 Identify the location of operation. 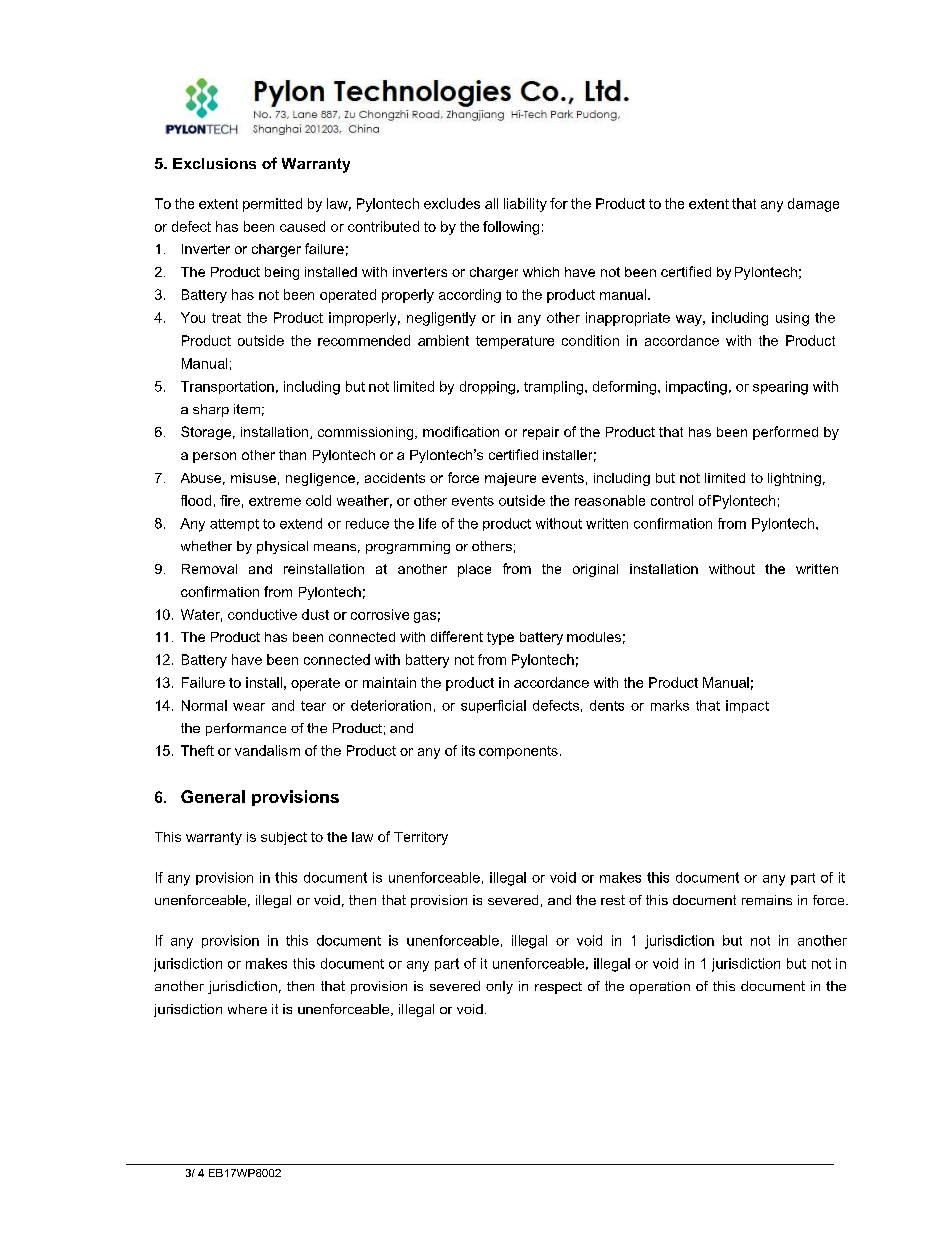
(660, 987).
